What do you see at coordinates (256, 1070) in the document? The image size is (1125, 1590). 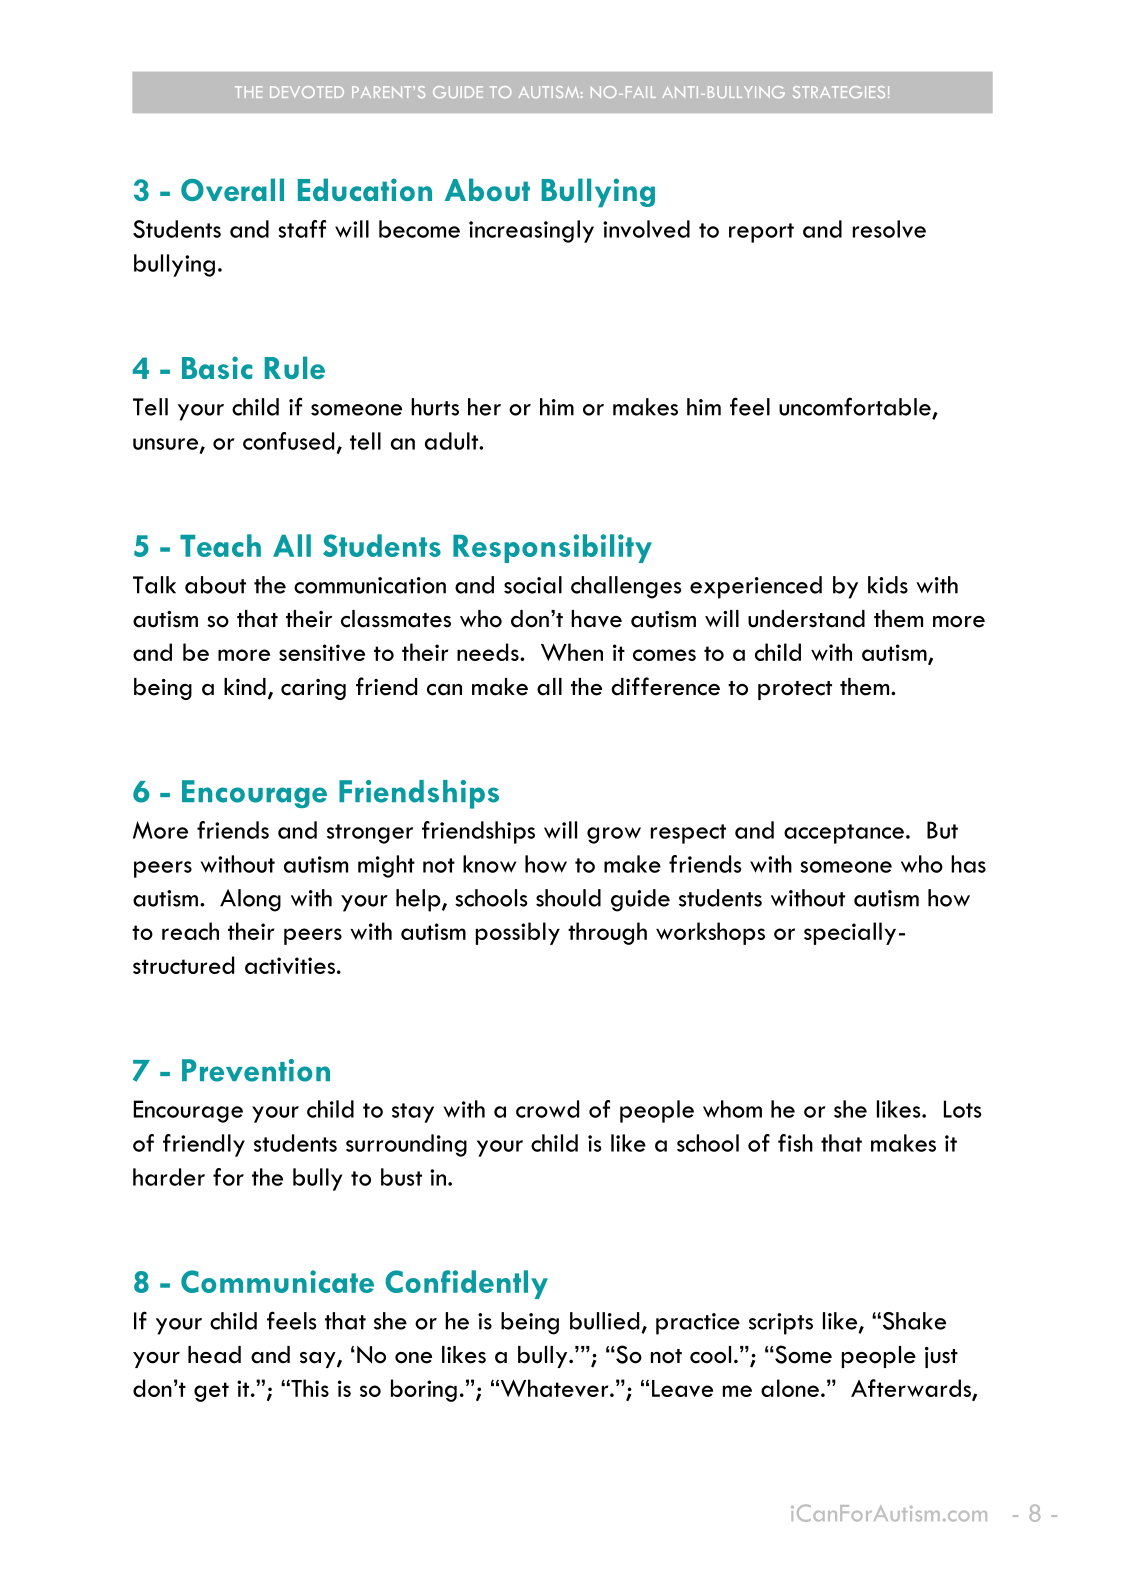 I see `Prevention` at bounding box center [256, 1070].
